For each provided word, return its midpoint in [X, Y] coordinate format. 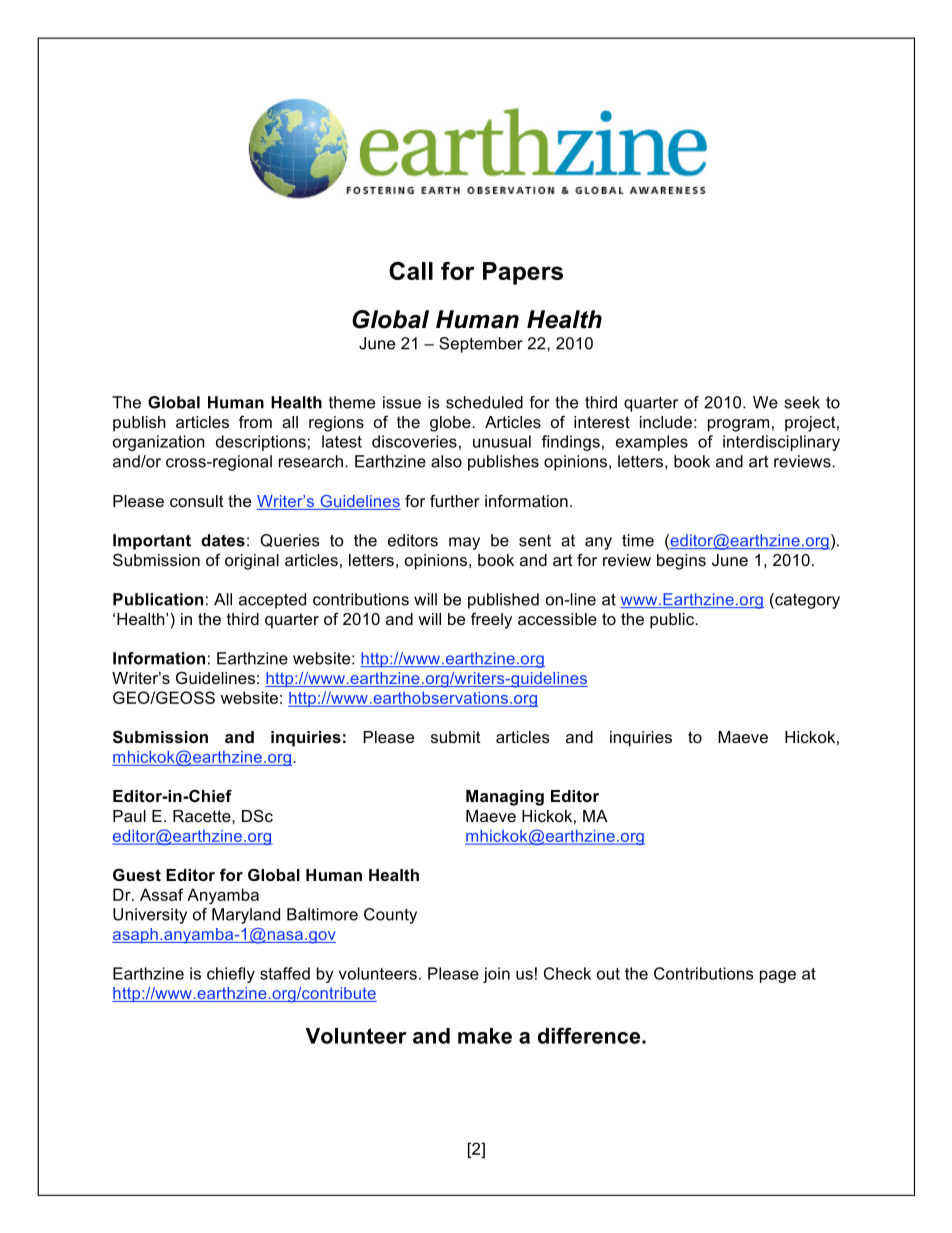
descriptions [261, 443]
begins [681, 562]
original [252, 562]
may [464, 543]
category [806, 601]
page [778, 976]
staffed [285, 973]
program [738, 425]
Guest [137, 875]
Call [411, 271]
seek [802, 402]
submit [456, 737]
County [390, 916]
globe [451, 424]
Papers [523, 273]
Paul [129, 816]
